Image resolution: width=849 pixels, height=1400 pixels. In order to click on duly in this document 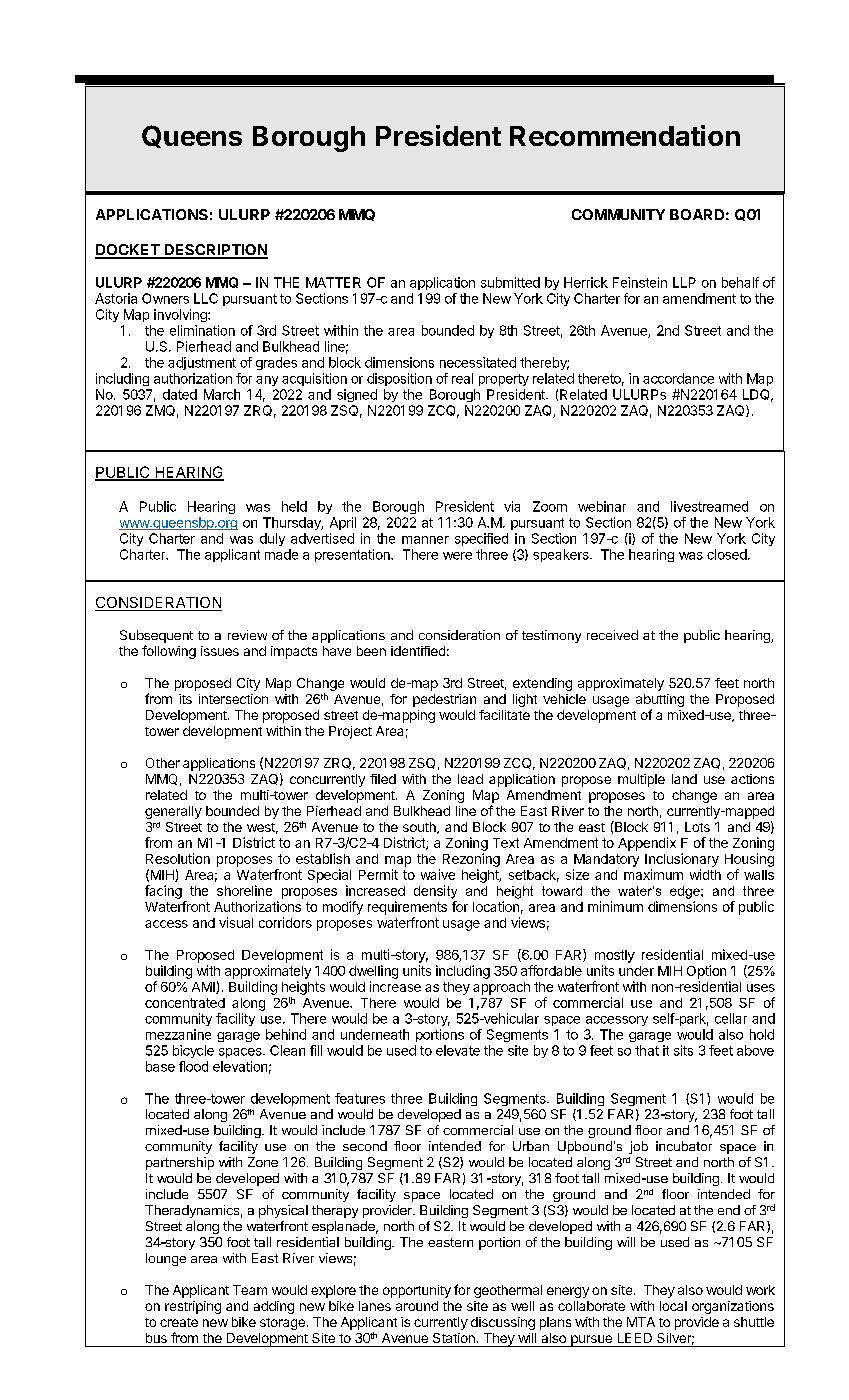, I will do `click(272, 539)`.
